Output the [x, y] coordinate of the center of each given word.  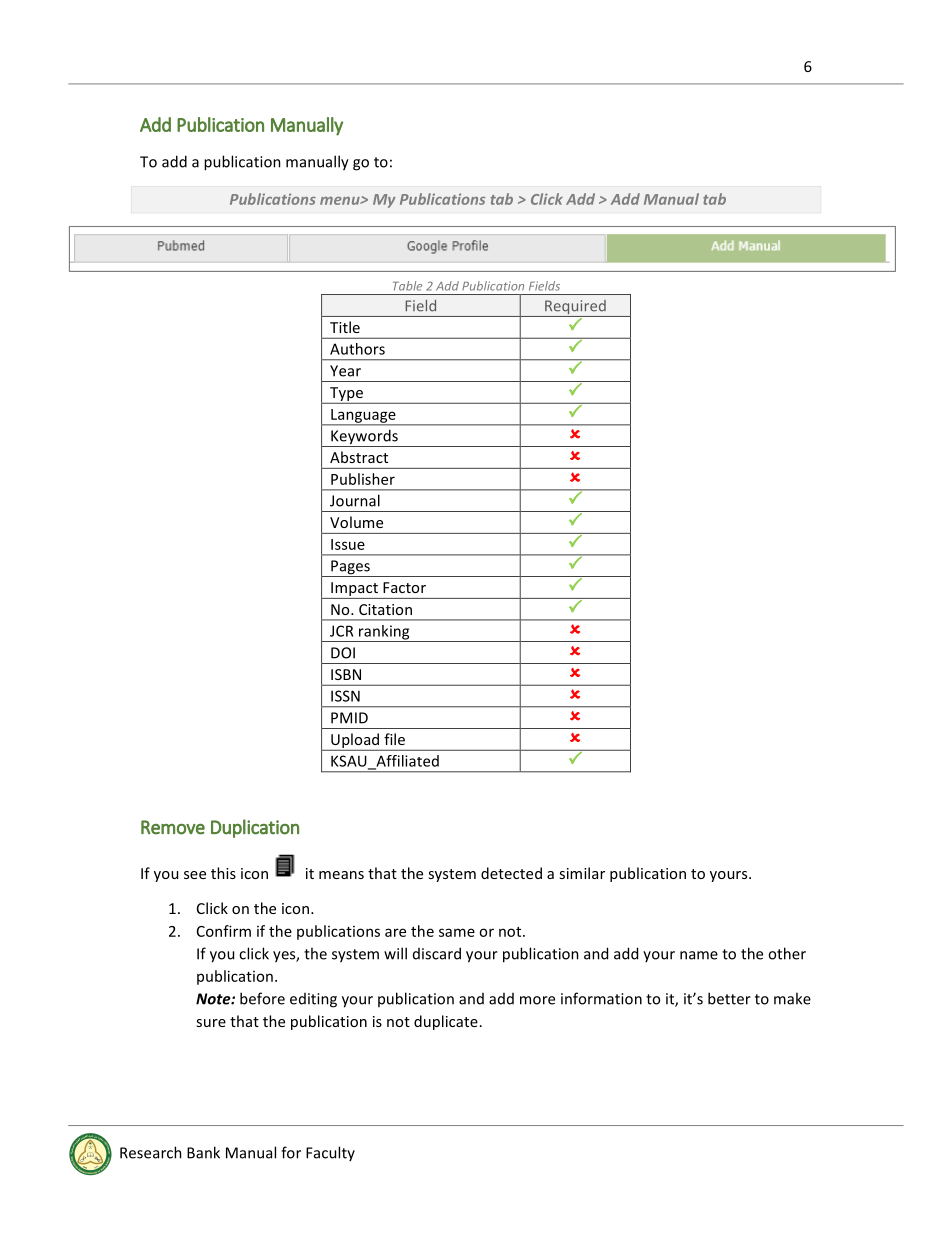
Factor [404, 587]
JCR [341, 631]
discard [437, 953]
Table [407, 286]
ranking [384, 633]
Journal [355, 500]
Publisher [363, 479]
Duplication [255, 828]
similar [582, 873]
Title [345, 327]
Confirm [224, 931]
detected [511, 873]
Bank [203, 1152]
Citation [385, 609]
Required [575, 308]
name [699, 955]
